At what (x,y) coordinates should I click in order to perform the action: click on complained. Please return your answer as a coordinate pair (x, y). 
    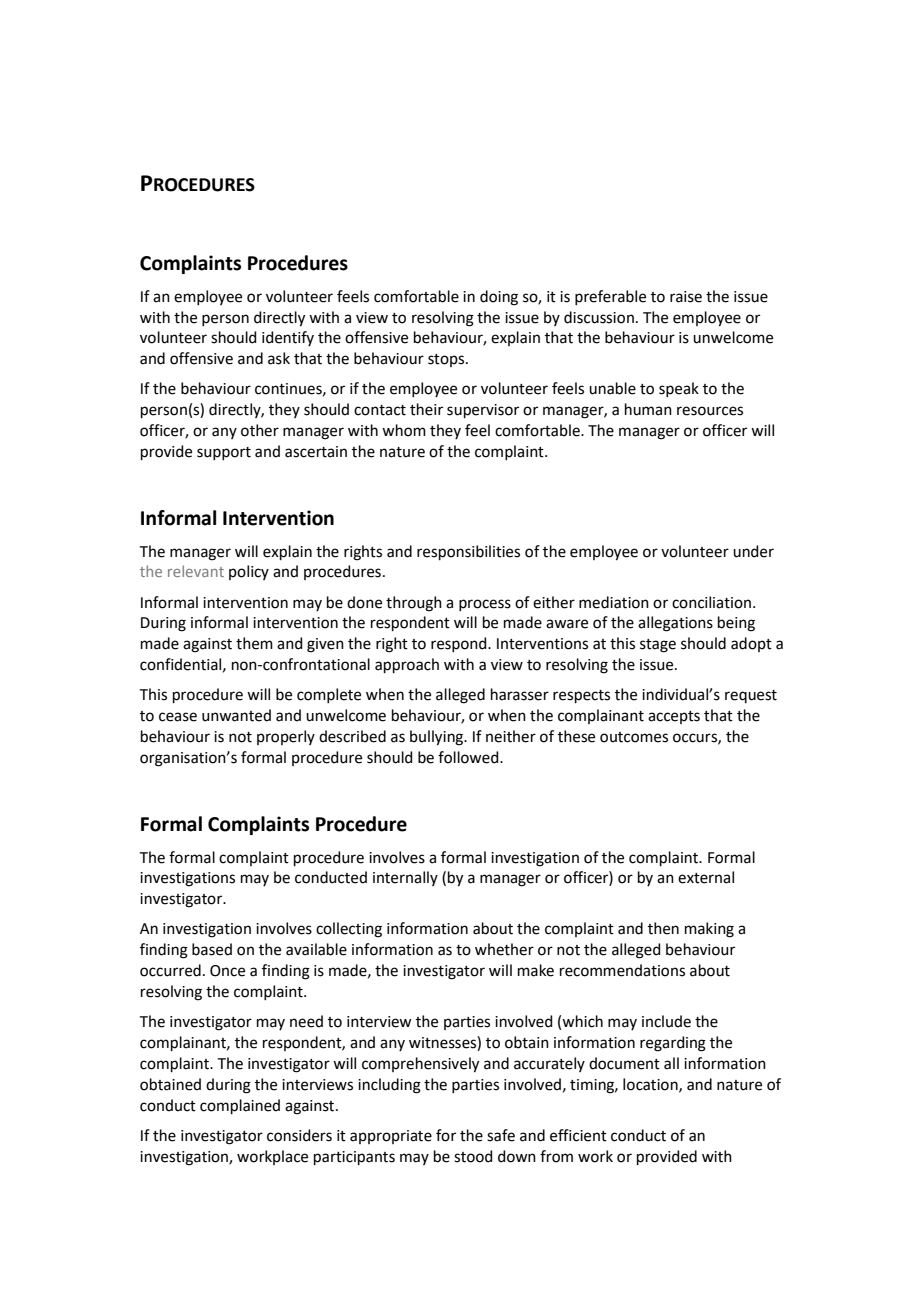
    Looking at the image, I should click on (240, 1106).
